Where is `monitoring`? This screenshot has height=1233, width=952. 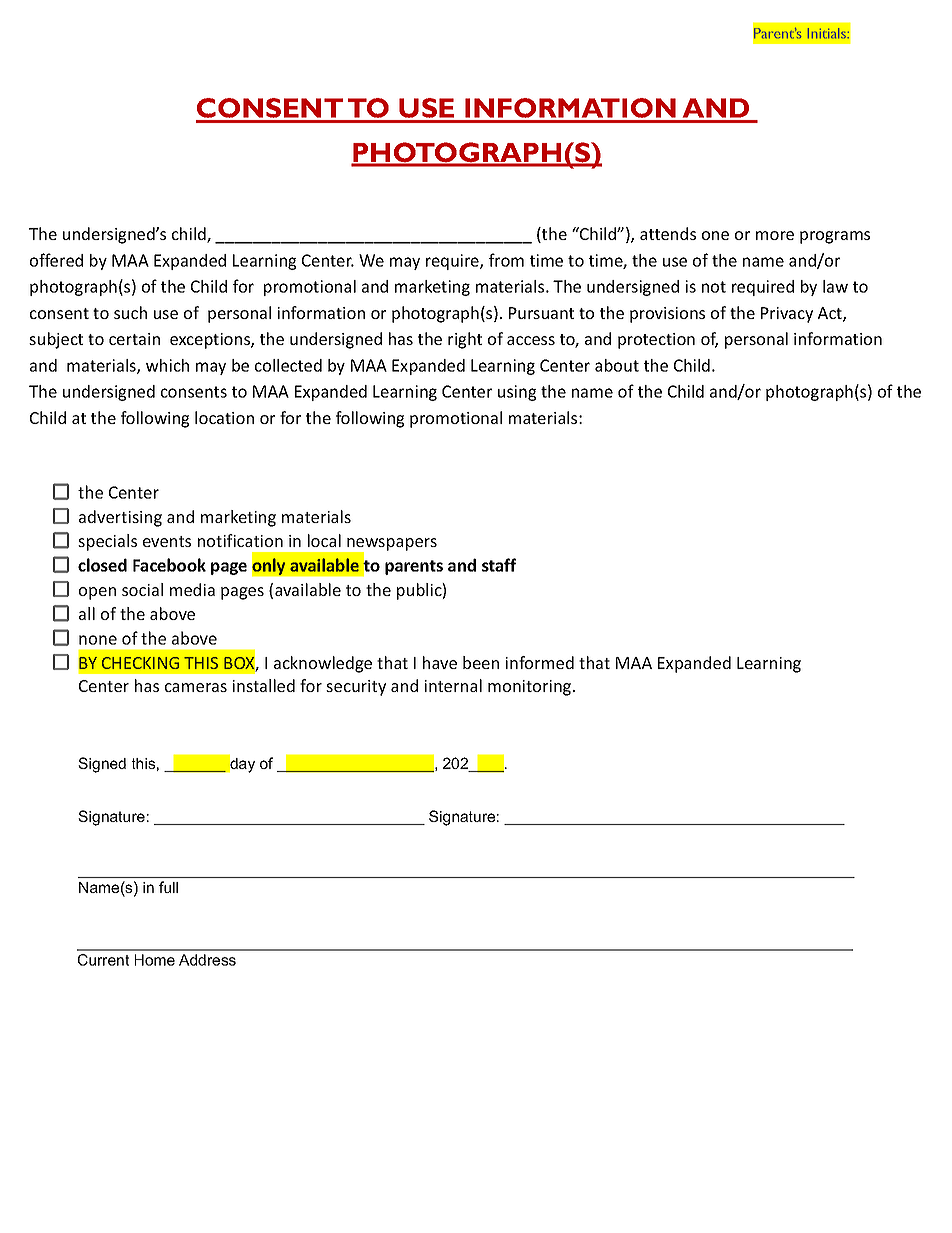
monitoring is located at coordinates (531, 688).
